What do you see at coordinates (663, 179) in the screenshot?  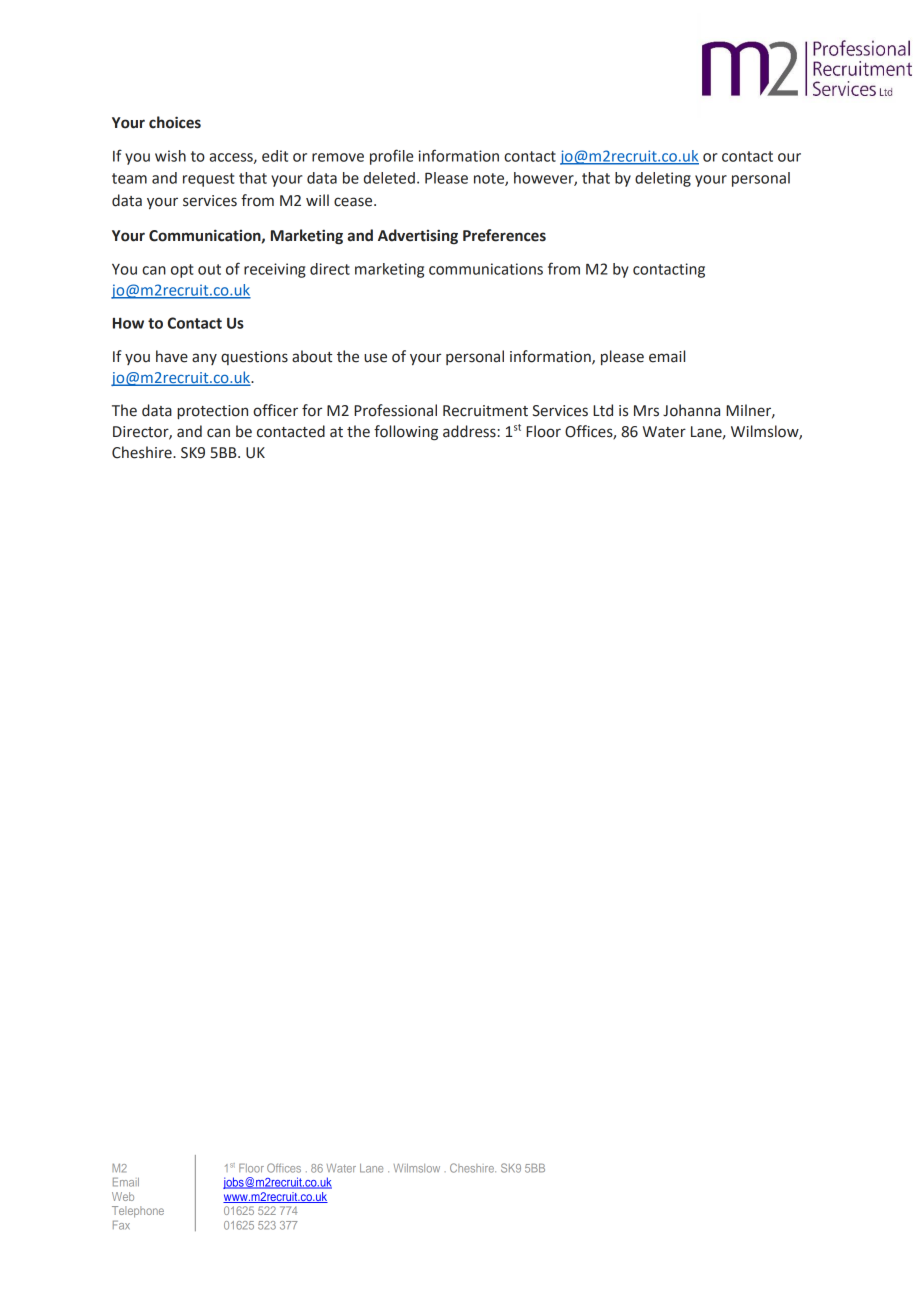 I see `deleting` at bounding box center [663, 179].
